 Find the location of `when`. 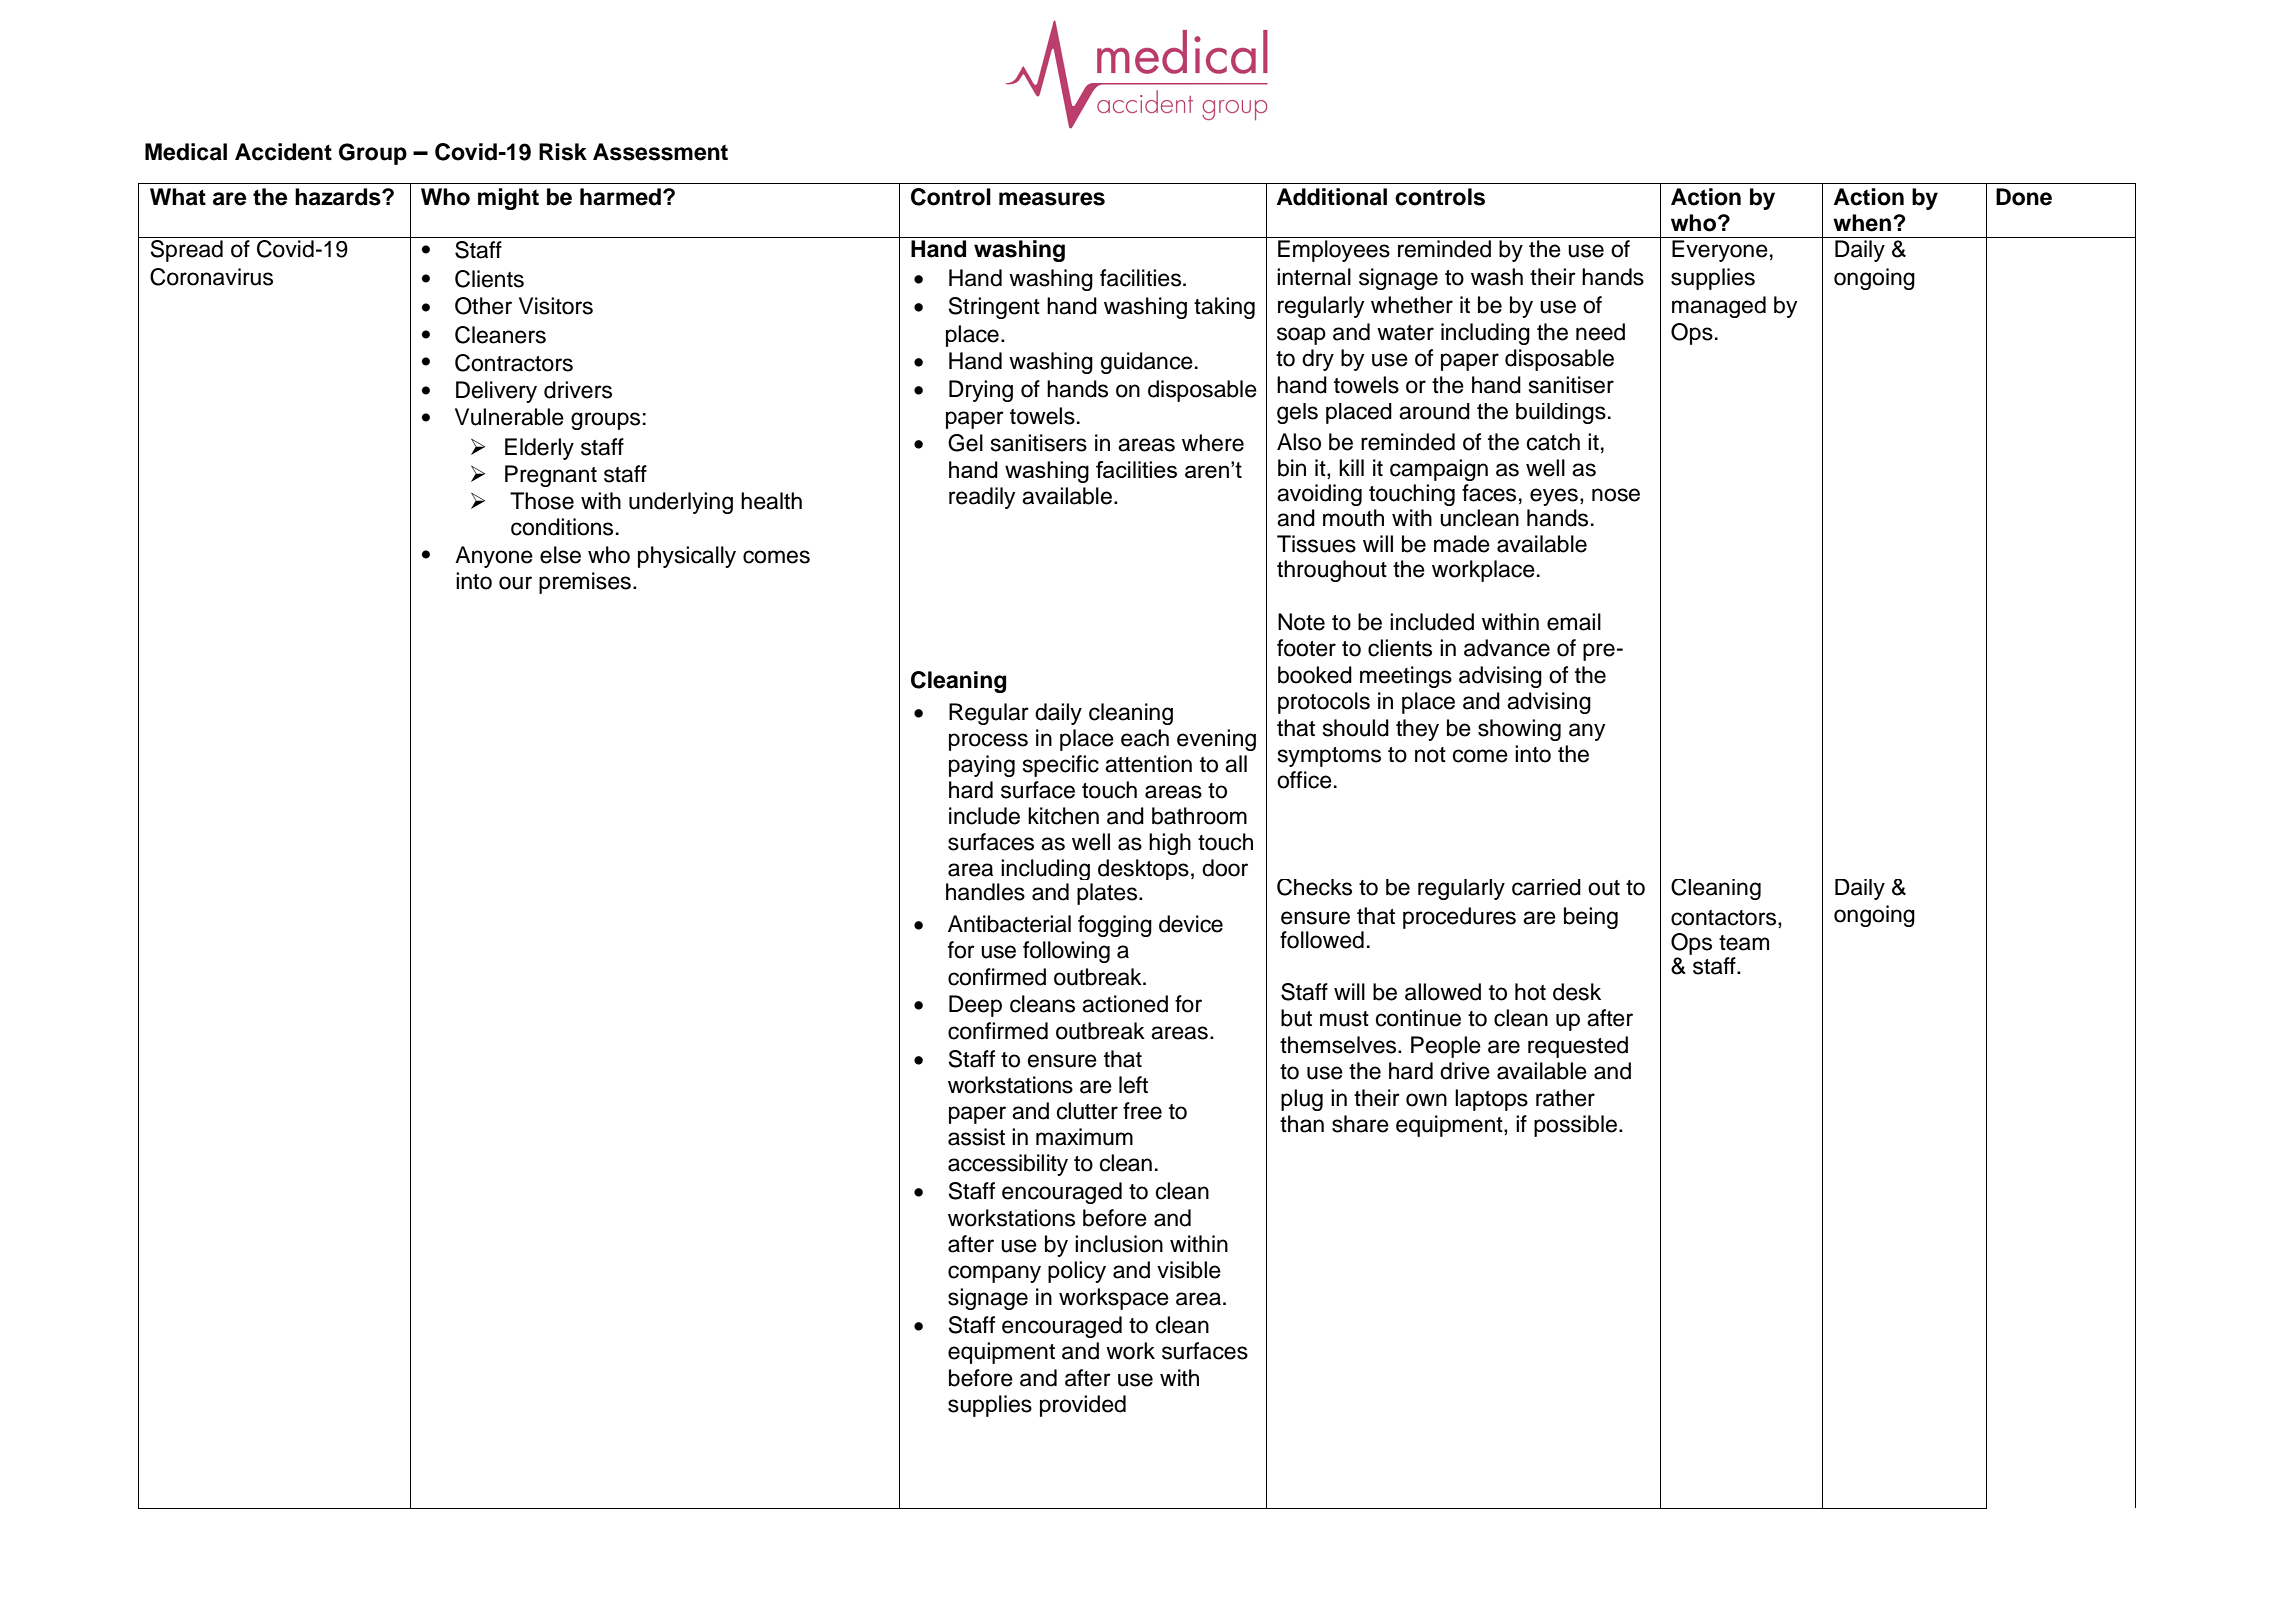

when is located at coordinates (1862, 223).
